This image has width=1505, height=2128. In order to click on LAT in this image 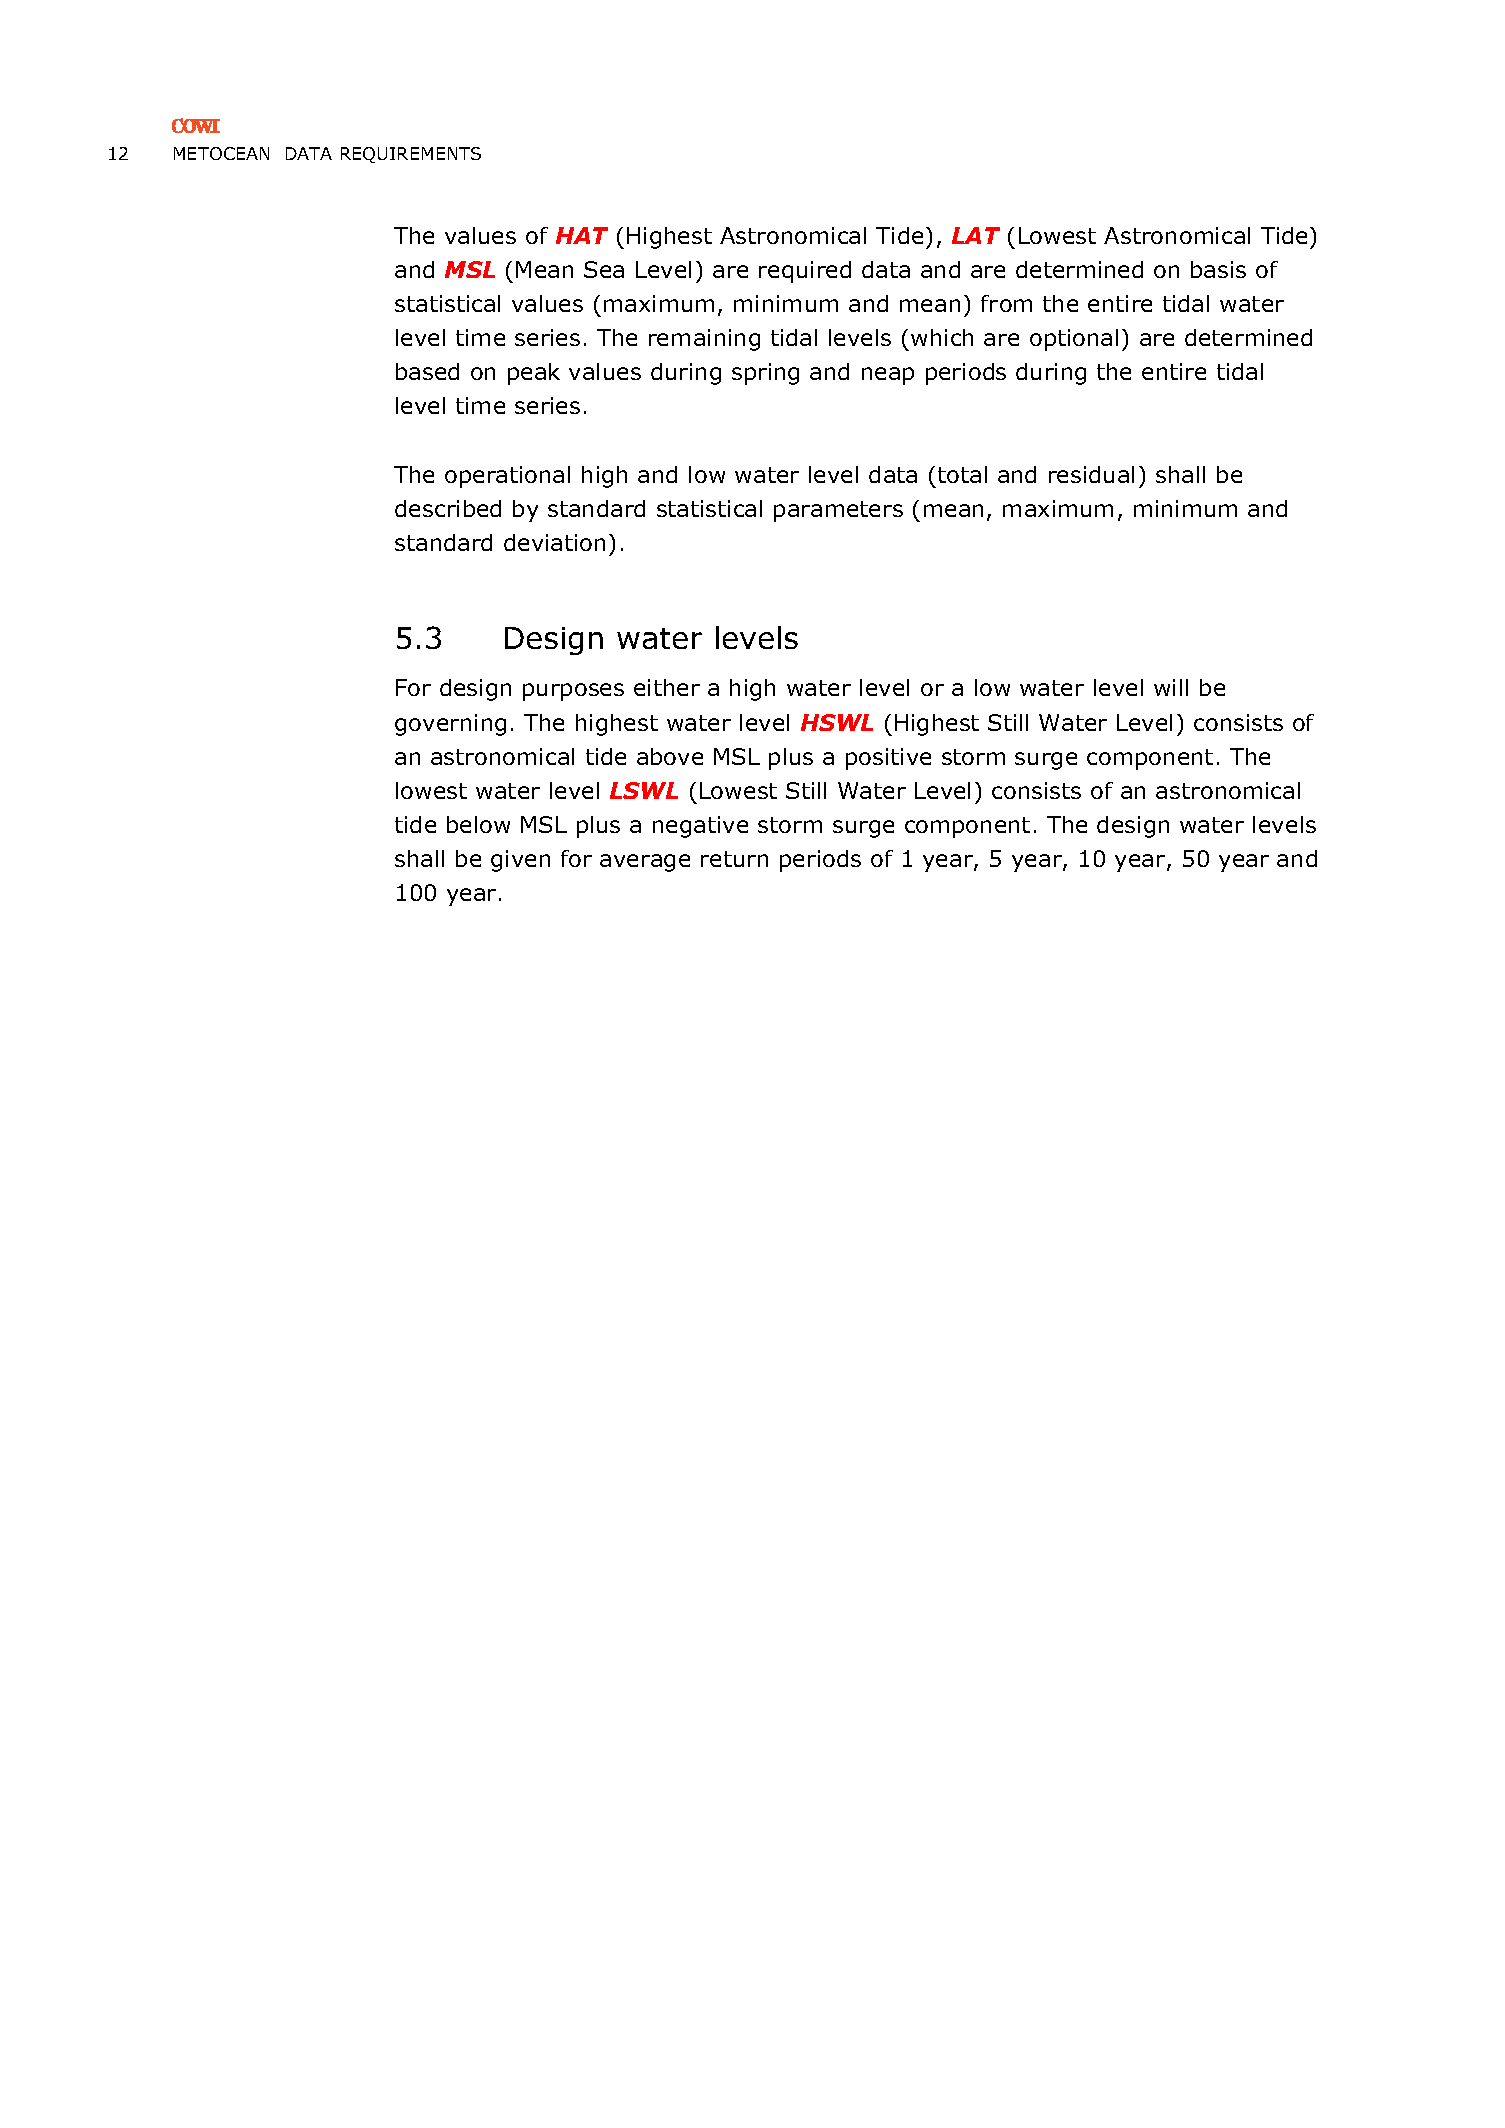, I will do `click(976, 235)`.
